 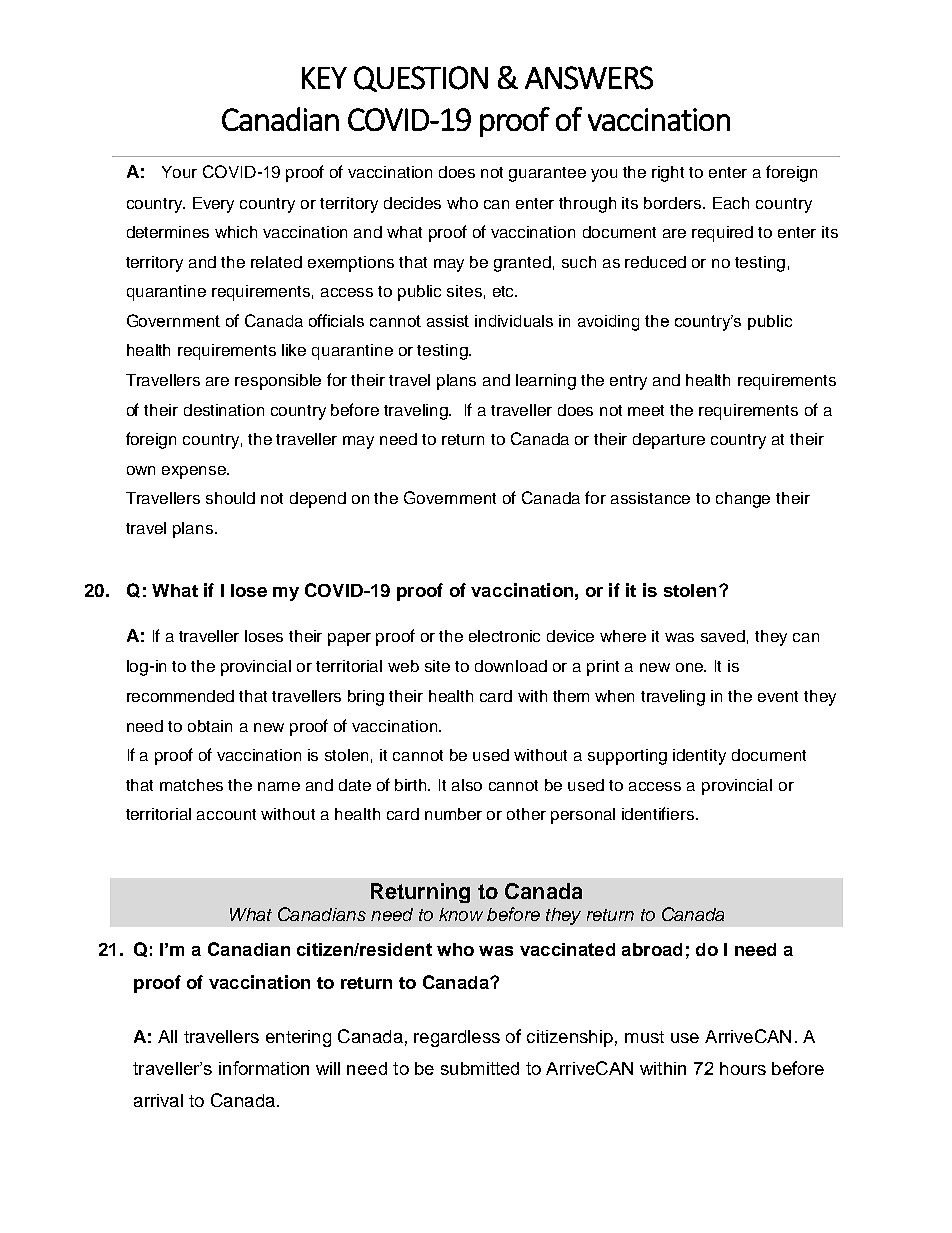 What do you see at coordinates (264, 1068) in the screenshot?
I see `information` at bounding box center [264, 1068].
